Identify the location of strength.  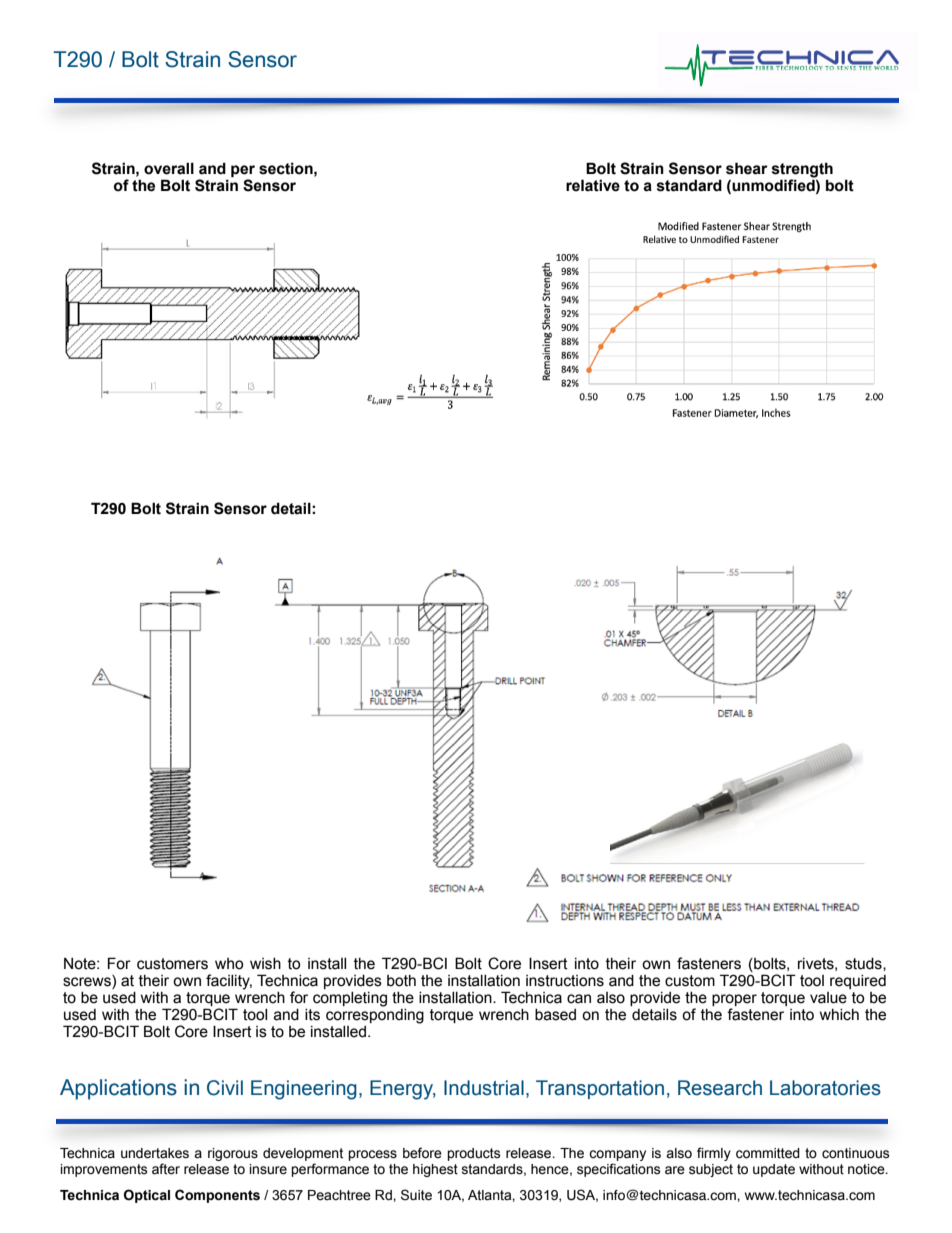
(802, 170).
